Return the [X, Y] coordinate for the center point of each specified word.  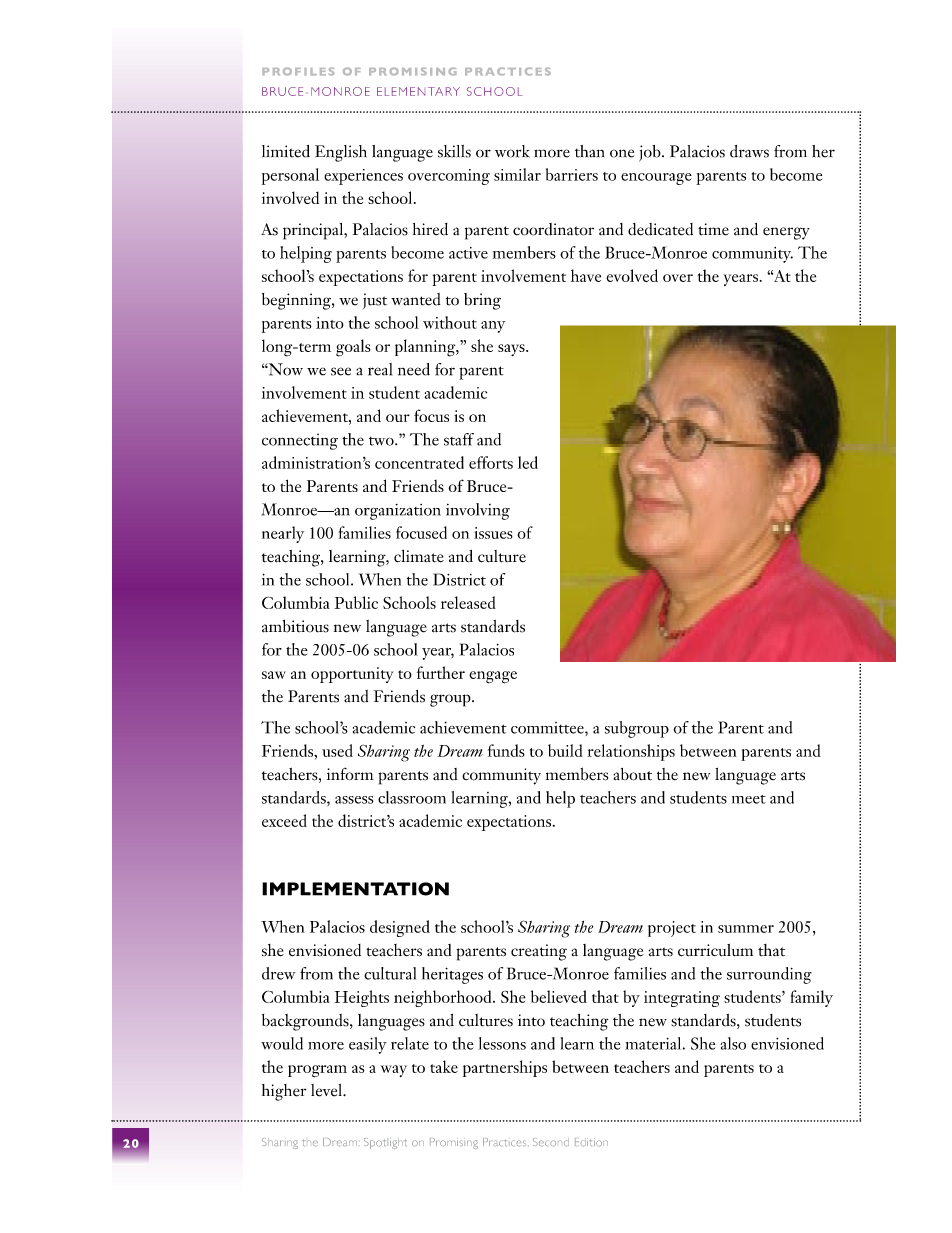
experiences [363, 177]
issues [493, 533]
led [528, 462]
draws [749, 151]
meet [749, 799]
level [328, 1090]
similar [517, 174]
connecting [300, 441]
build [565, 750]
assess [354, 800]
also [733, 1043]
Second [551, 1142]
